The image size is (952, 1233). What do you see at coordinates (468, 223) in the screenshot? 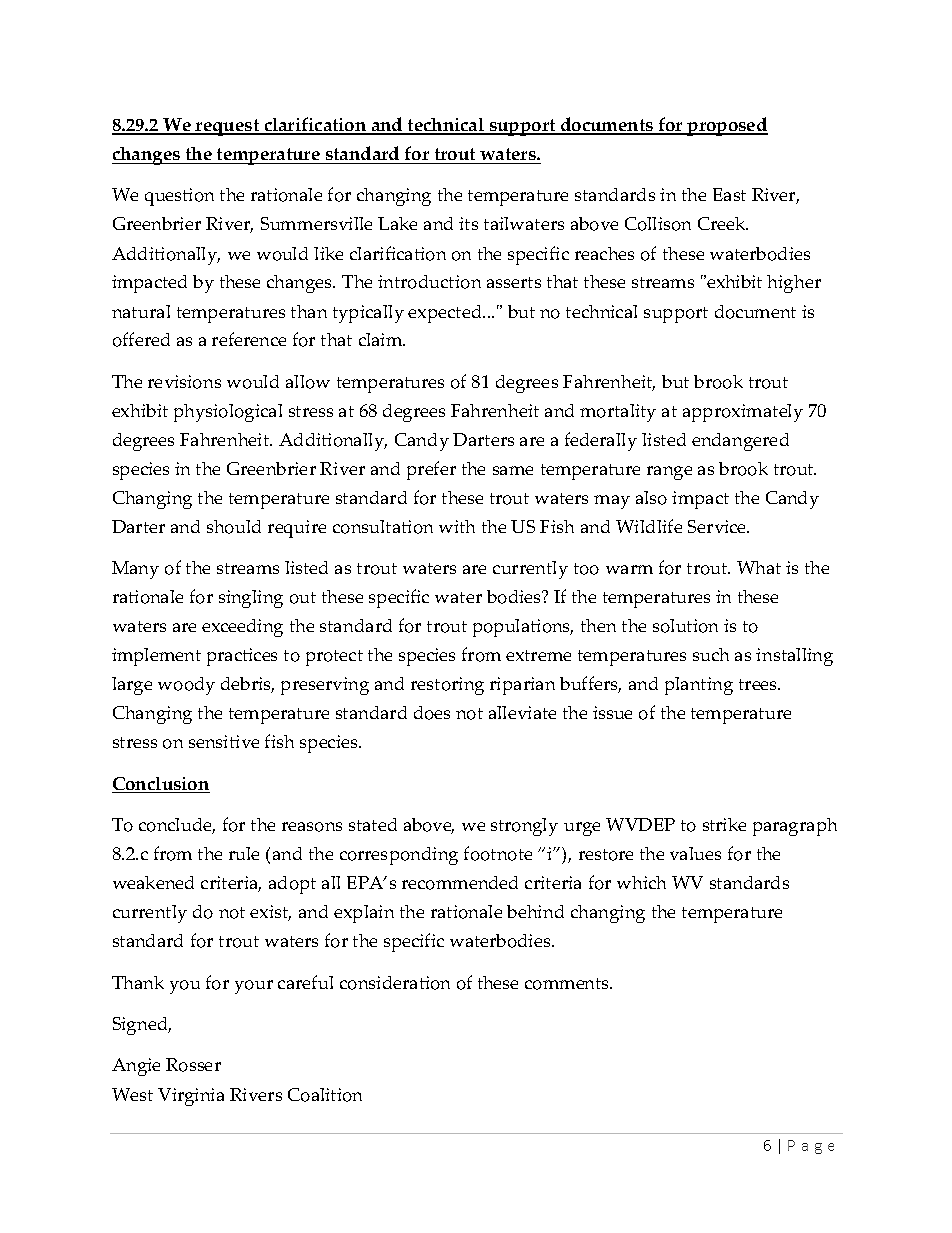
I see `its` at bounding box center [468, 223].
